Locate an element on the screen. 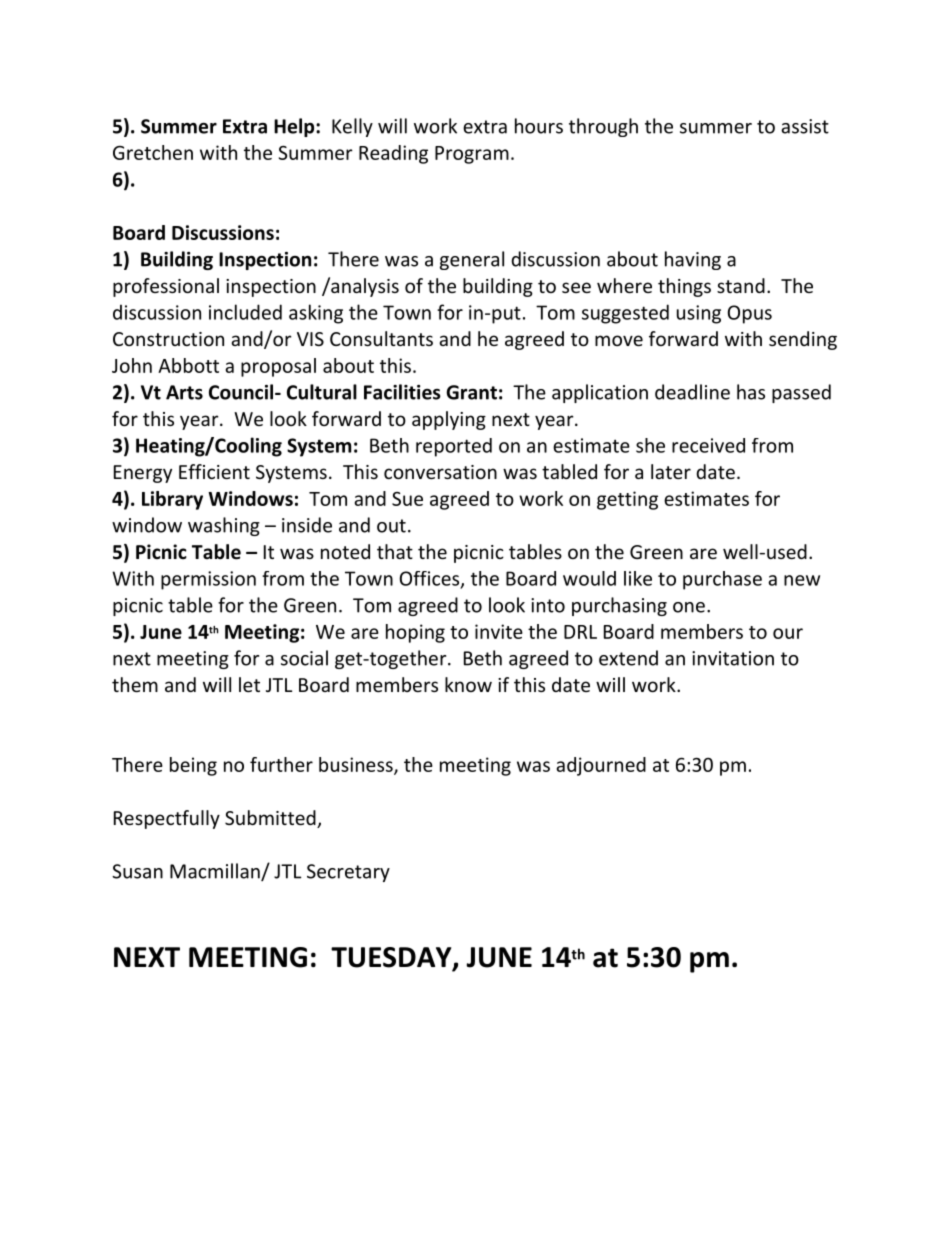  Gretchen is located at coordinates (153, 152).
